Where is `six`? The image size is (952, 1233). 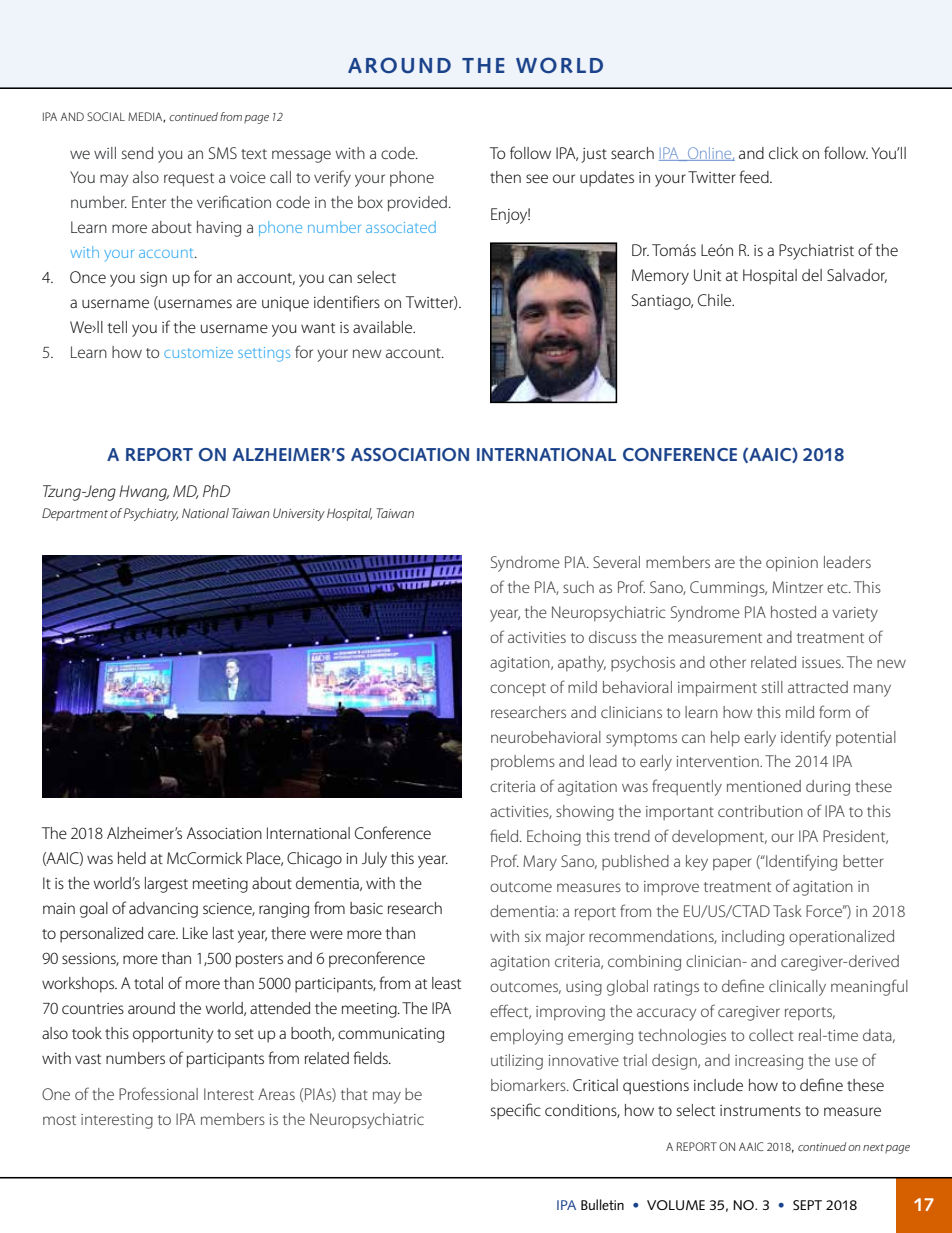 six is located at coordinates (533, 936).
